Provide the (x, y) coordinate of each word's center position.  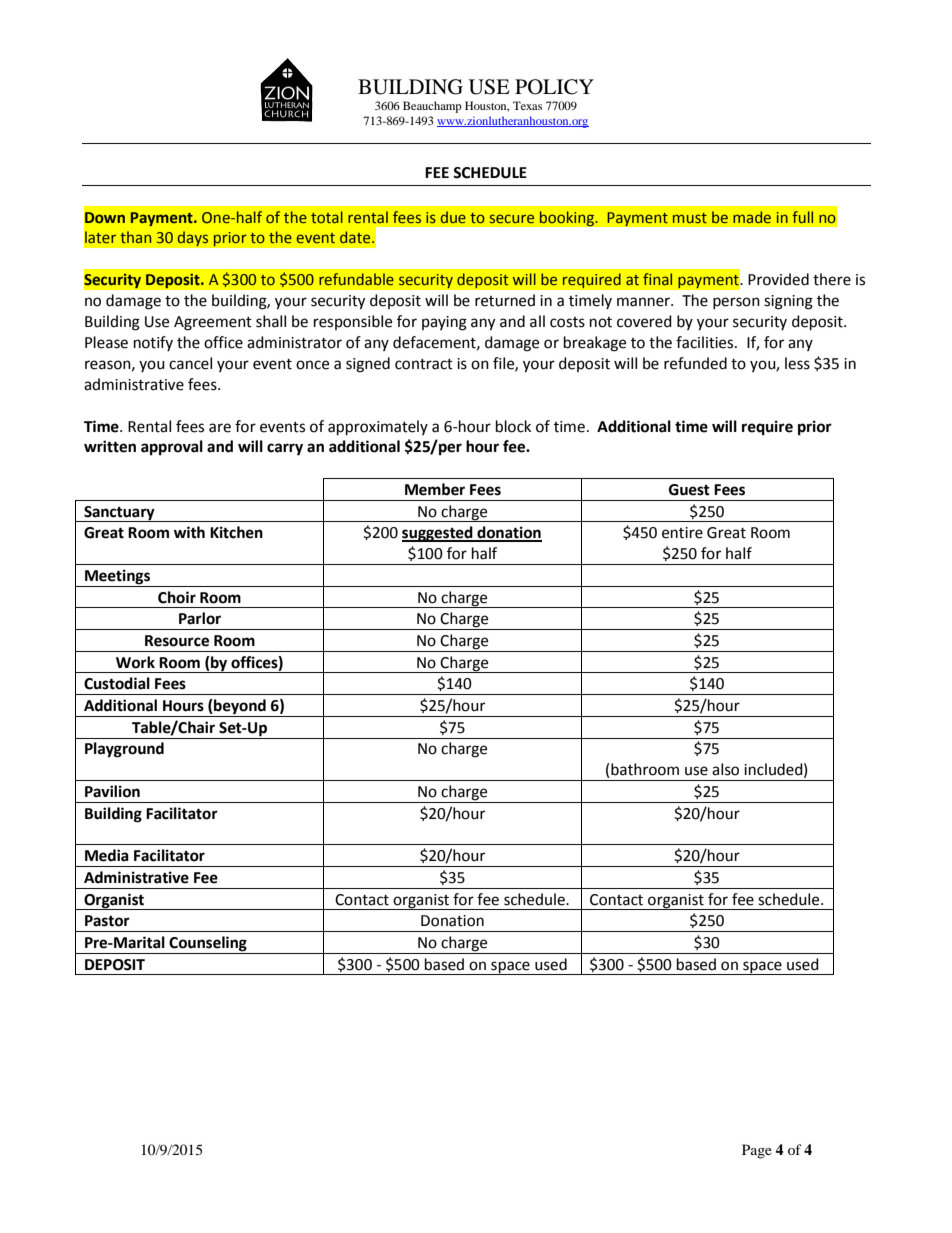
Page (757, 1151)
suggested (438, 534)
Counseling (208, 945)
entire (682, 533)
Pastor (107, 921)
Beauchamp (432, 107)
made (752, 217)
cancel (190, 363)
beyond (240, 708)
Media (107, 855)
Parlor (200, 618)
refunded (695, 363)
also (725, 769)
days (193, 239)
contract (424, 364)
